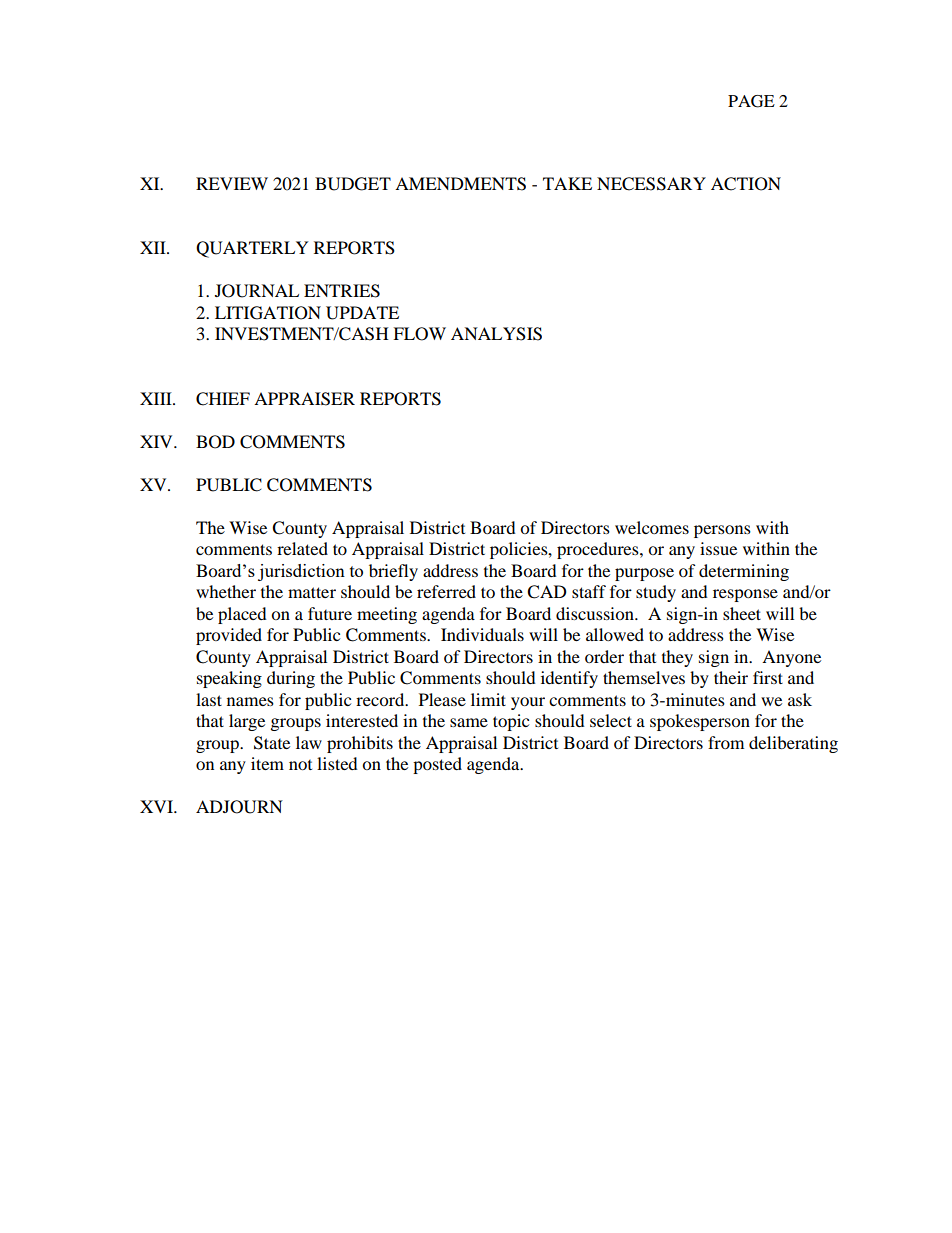 This image has width=952, height=1233. What do you see at coordinates (257, 291) in the image?
I see `JOURNAL` at bounding box center [257, 291].
